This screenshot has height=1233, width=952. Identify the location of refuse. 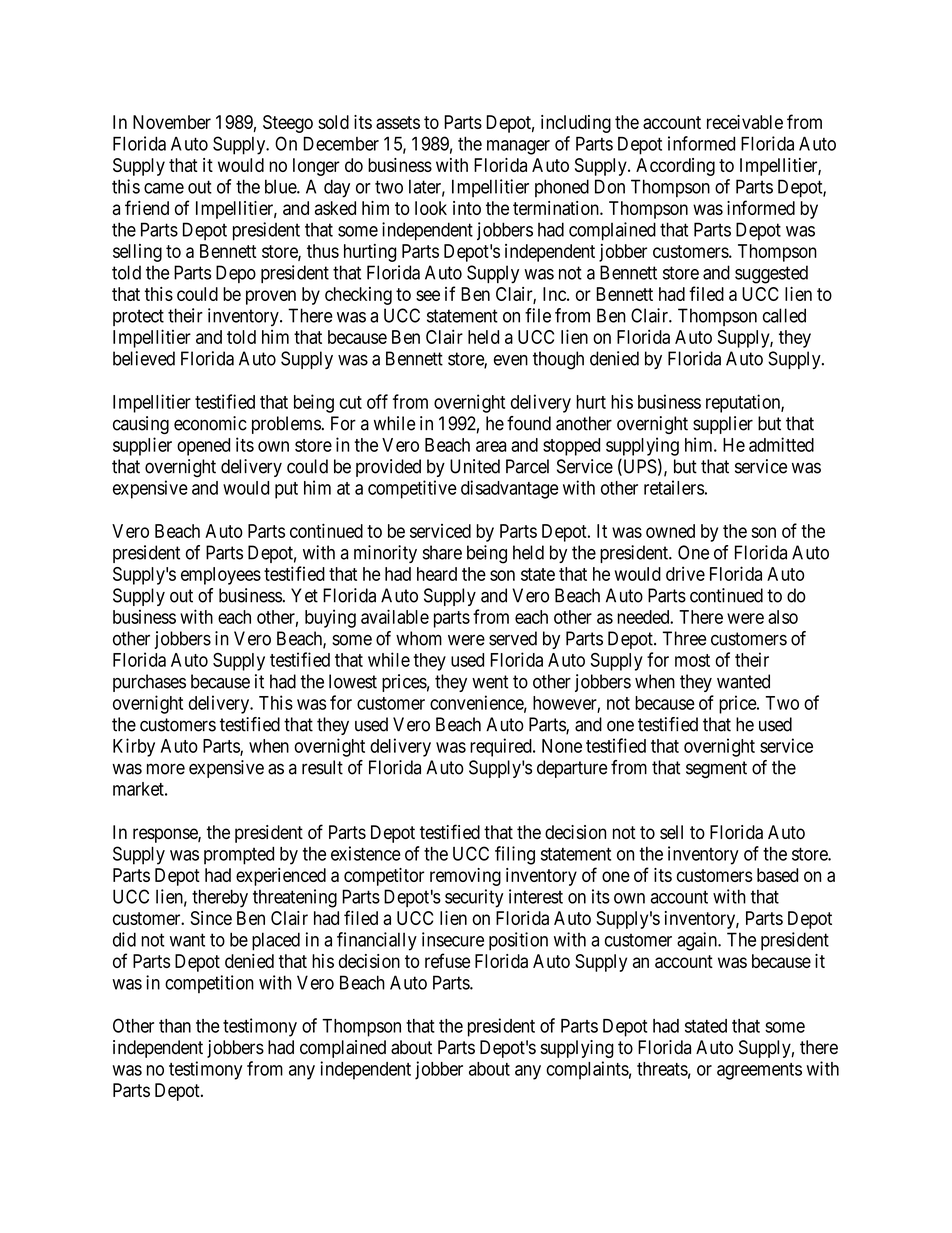
(447, 960).
